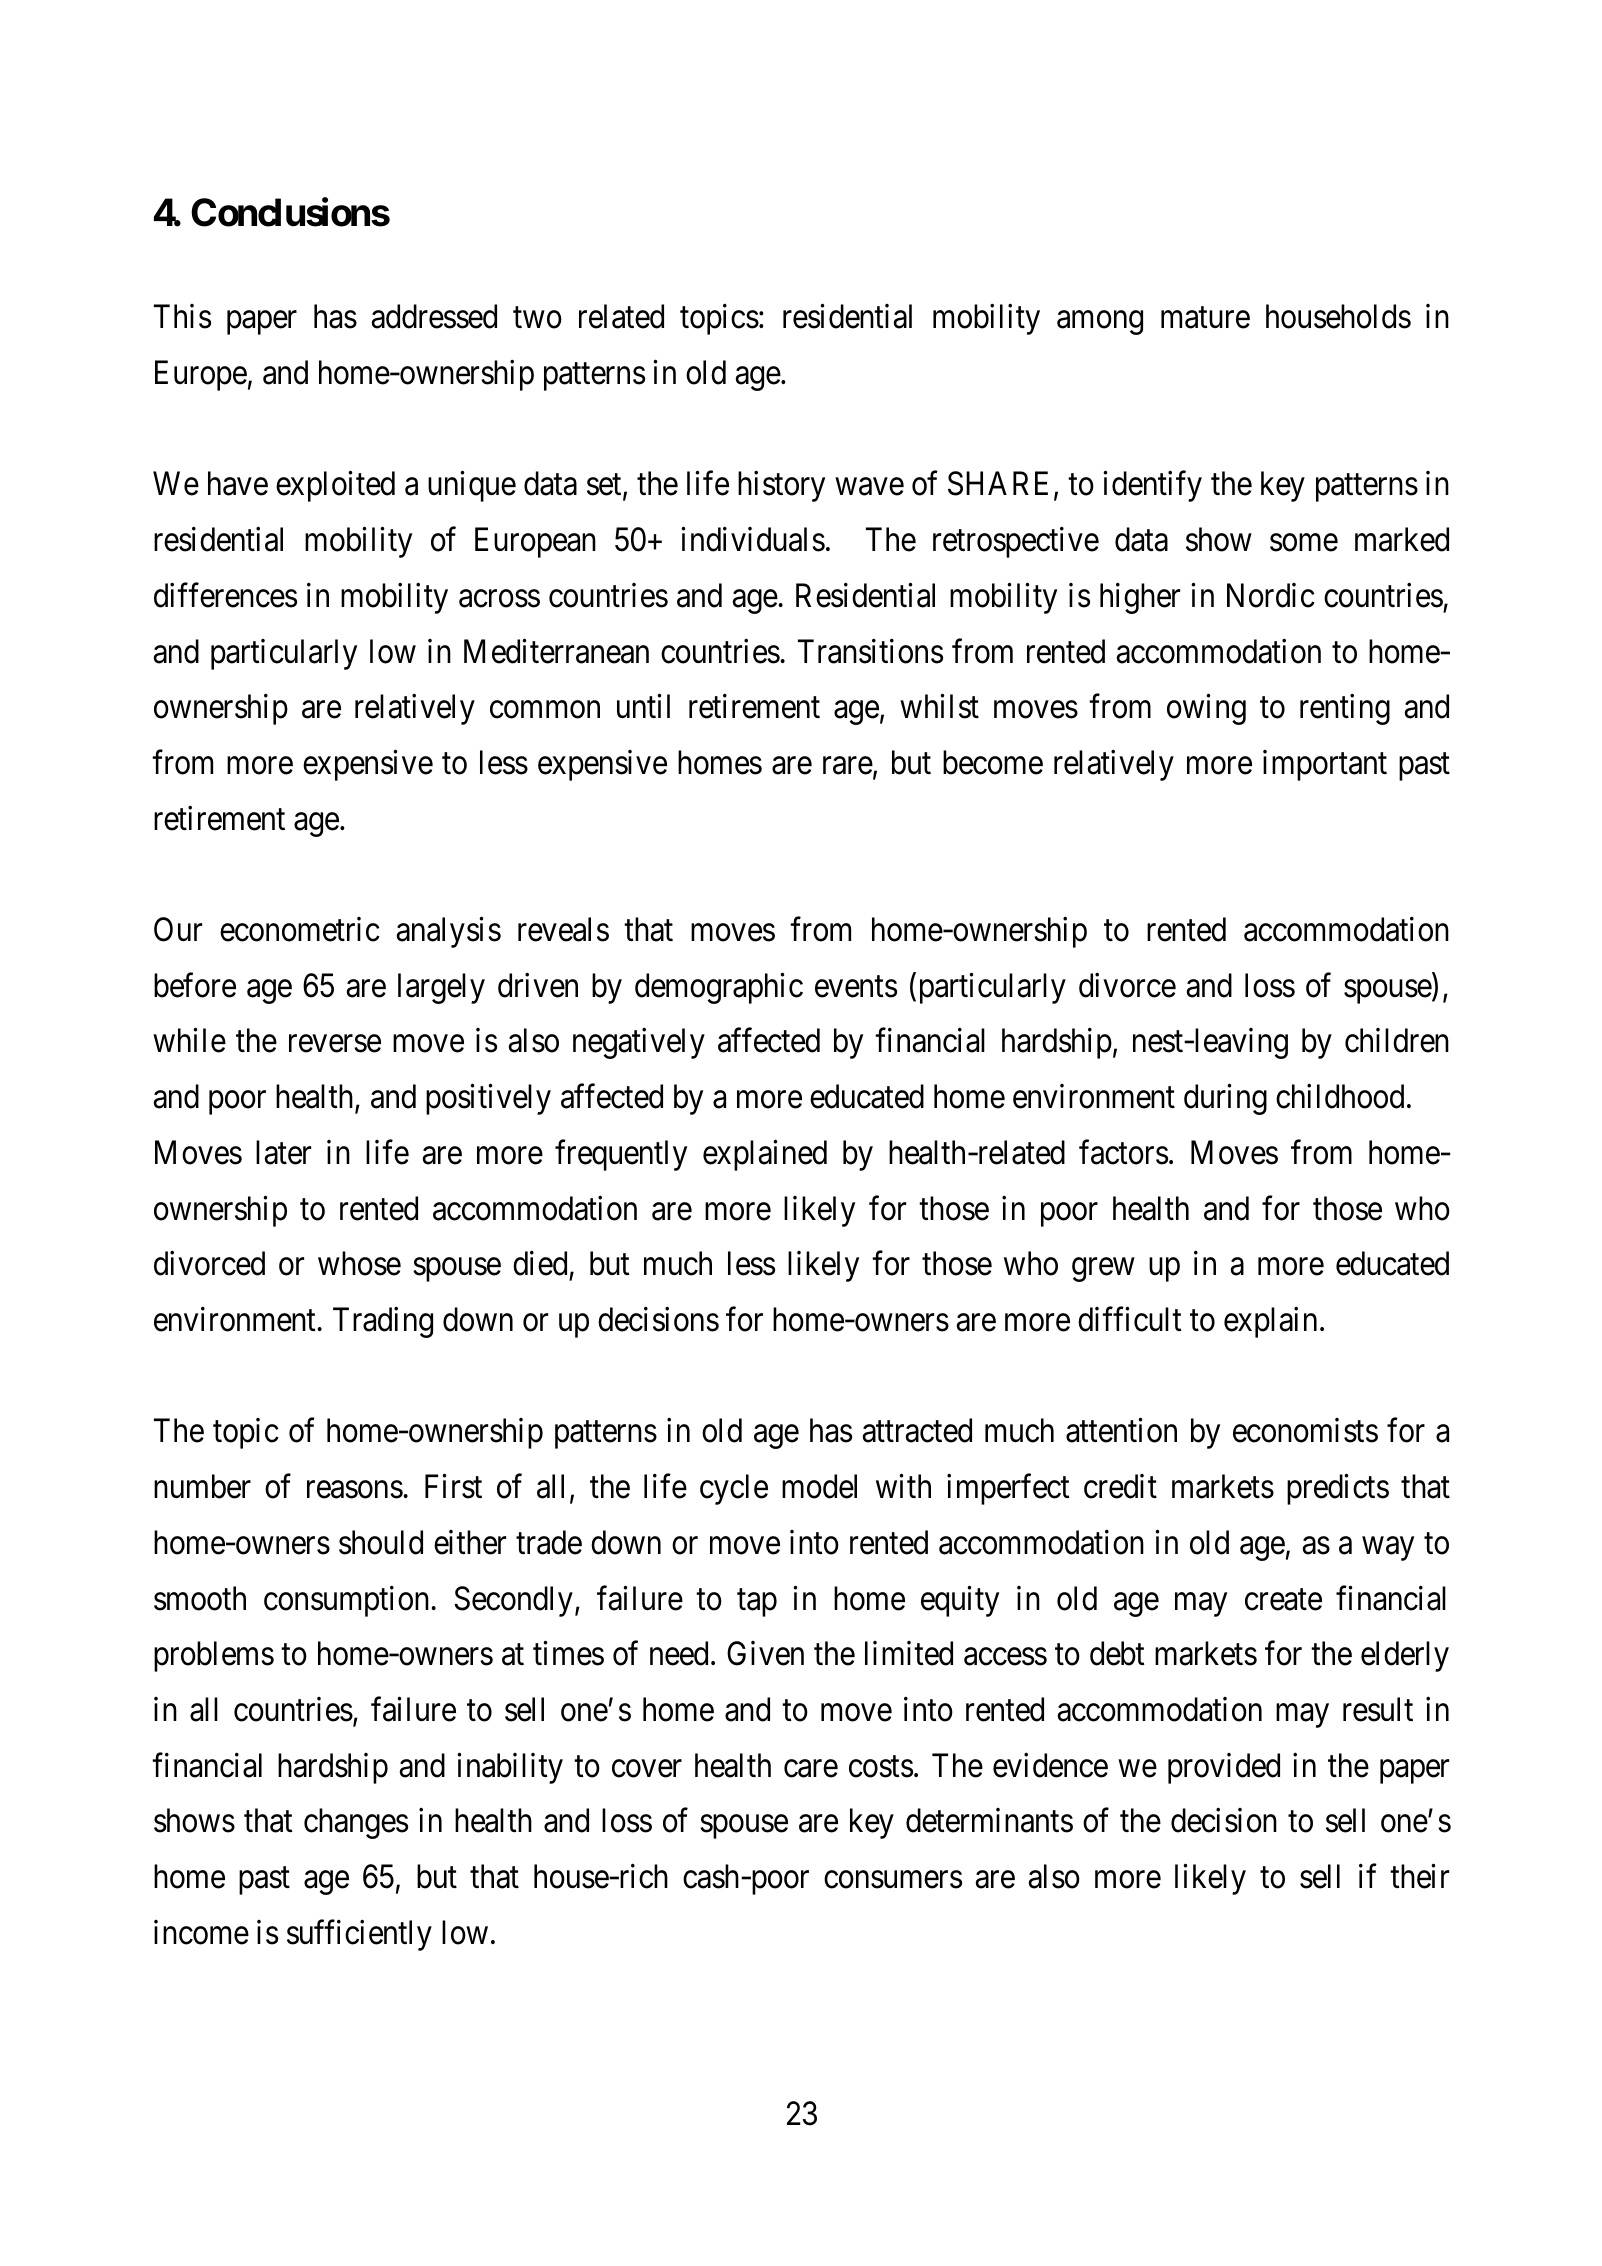 This screenshot has width=1602, height=2266. What do you see at coordinates (283, 1152) in the screenshot?
I see `later` at bounding box center [283, 1152].
